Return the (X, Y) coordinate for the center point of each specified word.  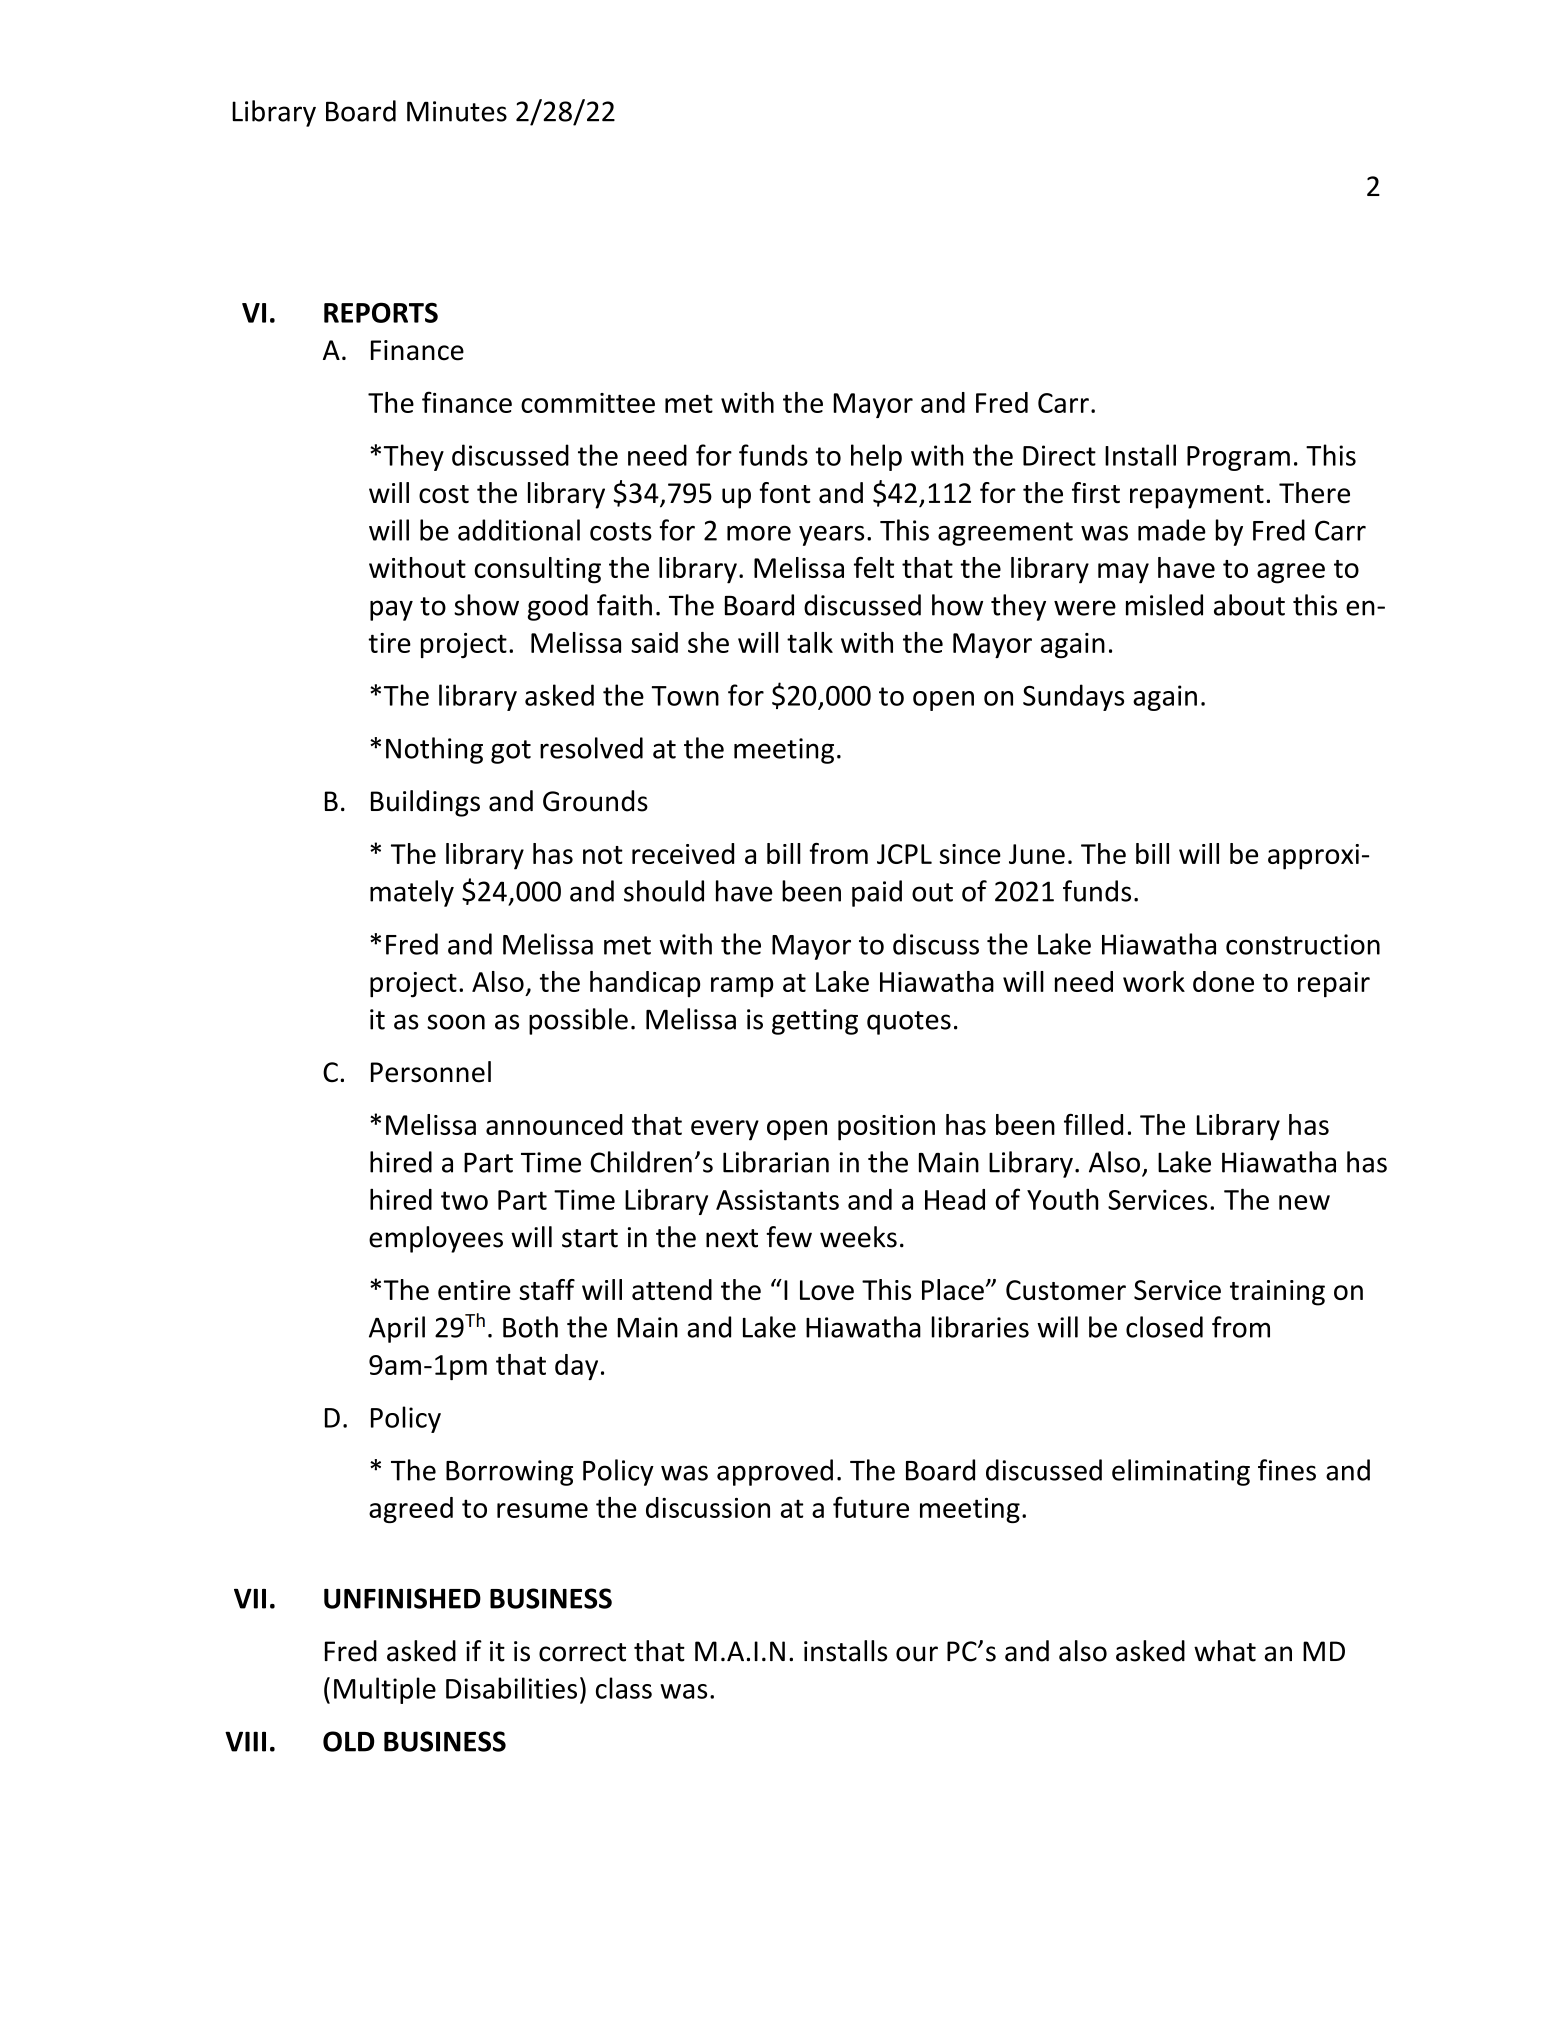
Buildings (425, 803)
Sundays (1073, 697)
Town (685, 696)
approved (775, 1472)
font (785, 493)
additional (519, 530)
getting (815, 1022)
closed (1164, 1327)
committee (588, 403)
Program (1238, 458)
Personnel (431, 1072)
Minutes (457, 111)
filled (1093, 1124)
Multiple (385, 1690)
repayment (1197, 497)
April (397, 1329)
